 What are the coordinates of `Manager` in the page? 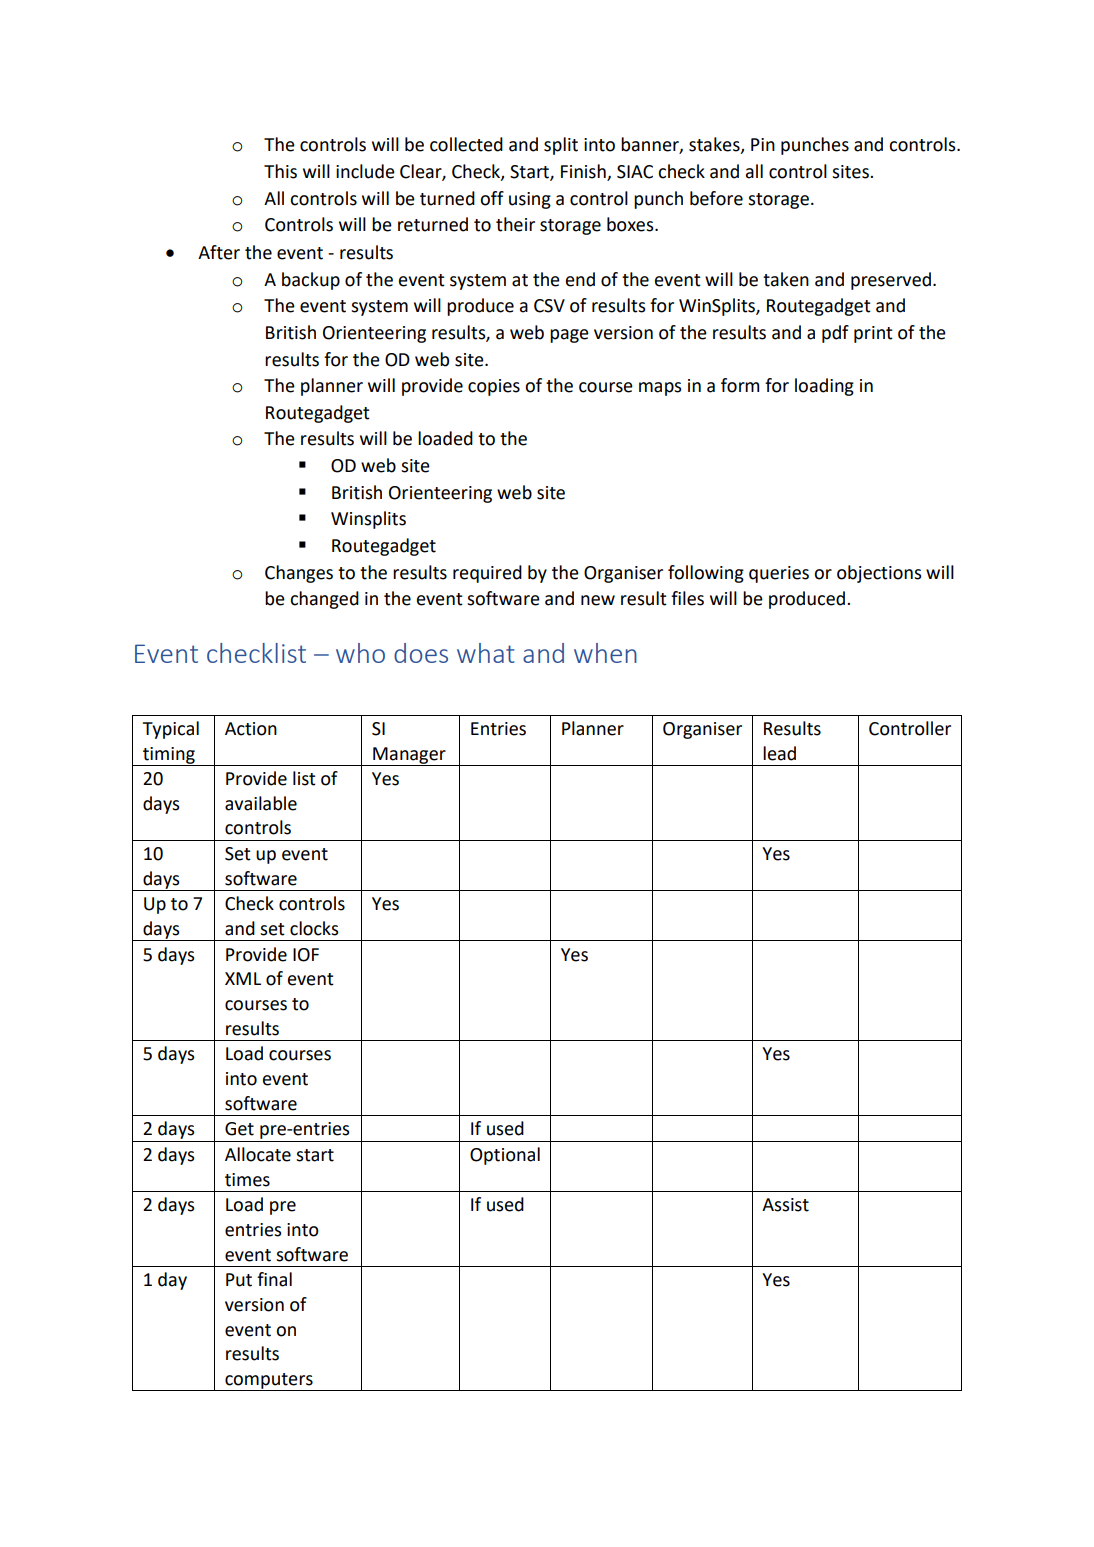 It's located at (409, 756).
